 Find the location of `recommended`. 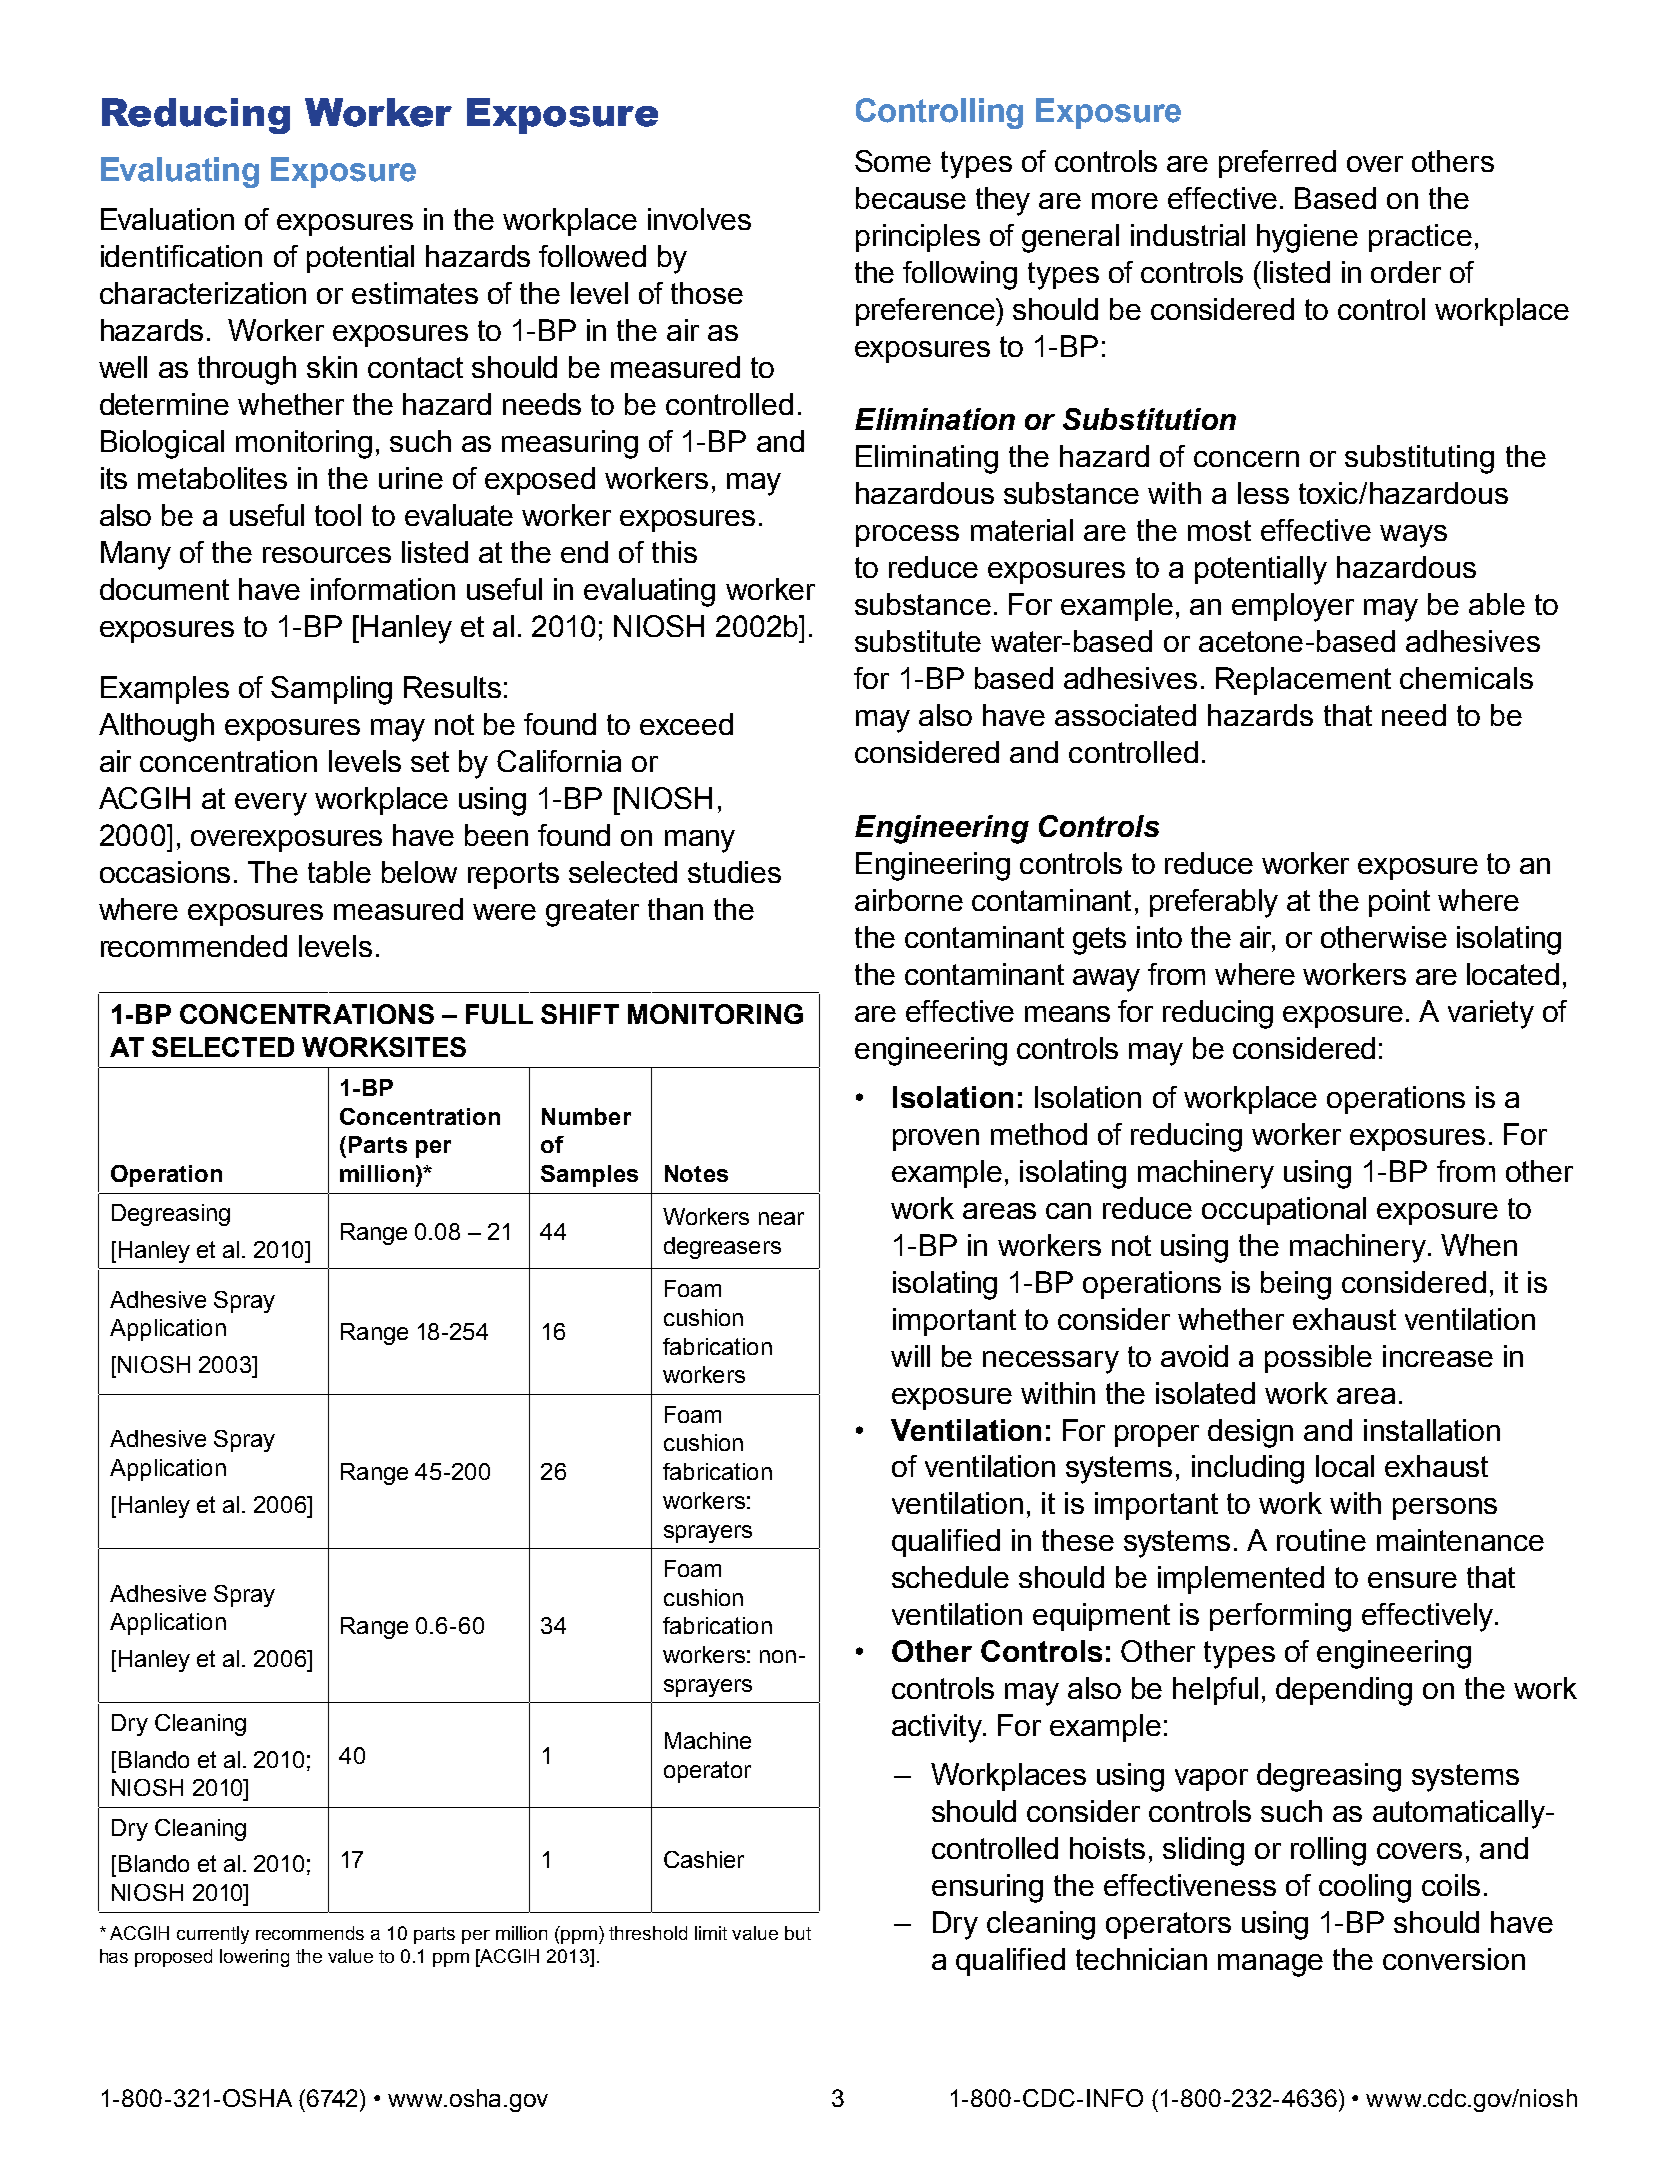

recommended is located at coordinates (194, 946).
